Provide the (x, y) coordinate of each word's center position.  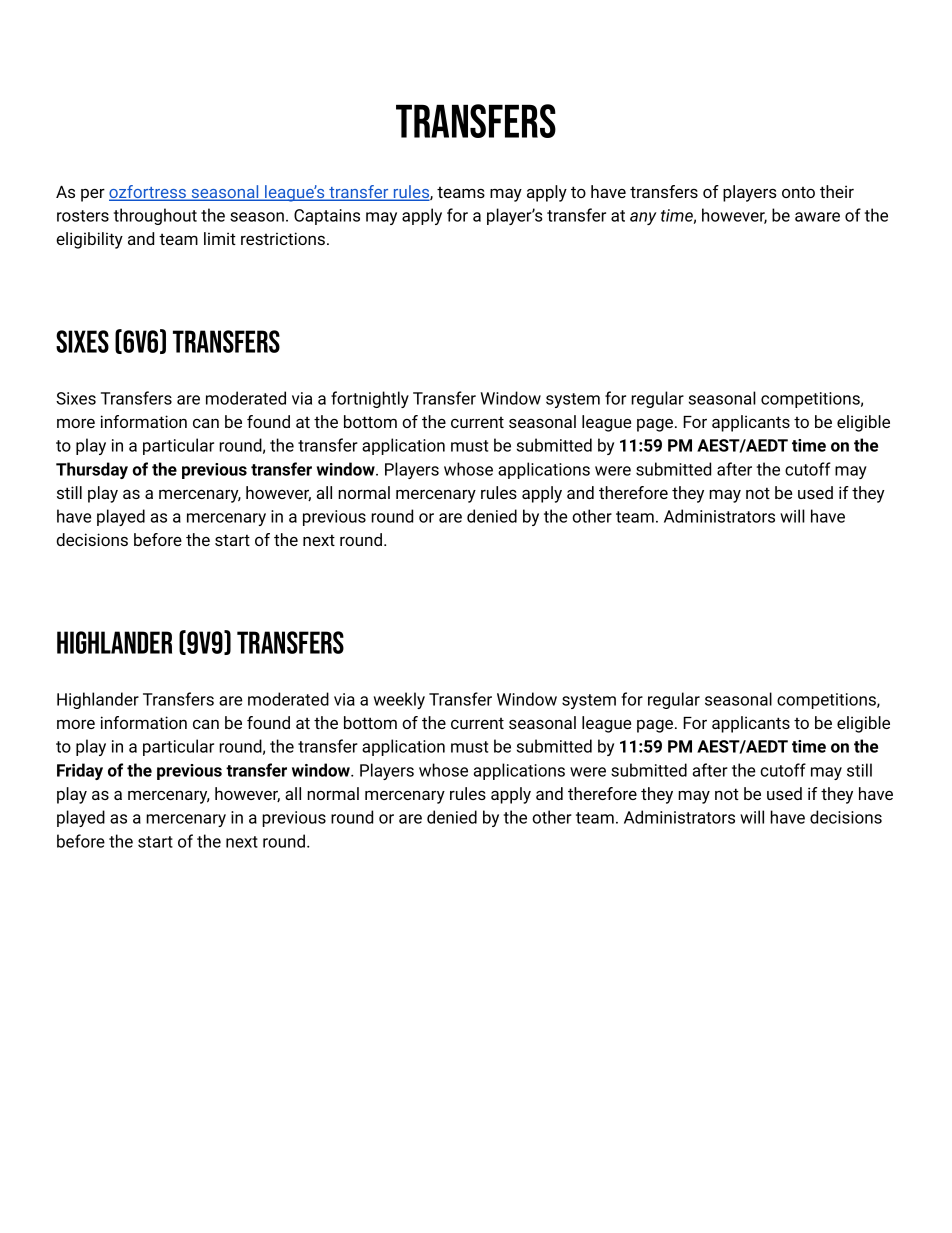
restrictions (283, 238)
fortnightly (370, 399)
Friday (80, 771)
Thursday (92, 470)
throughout (155, 216)
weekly (399, 700)
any (643, 218)
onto (798, 192)
